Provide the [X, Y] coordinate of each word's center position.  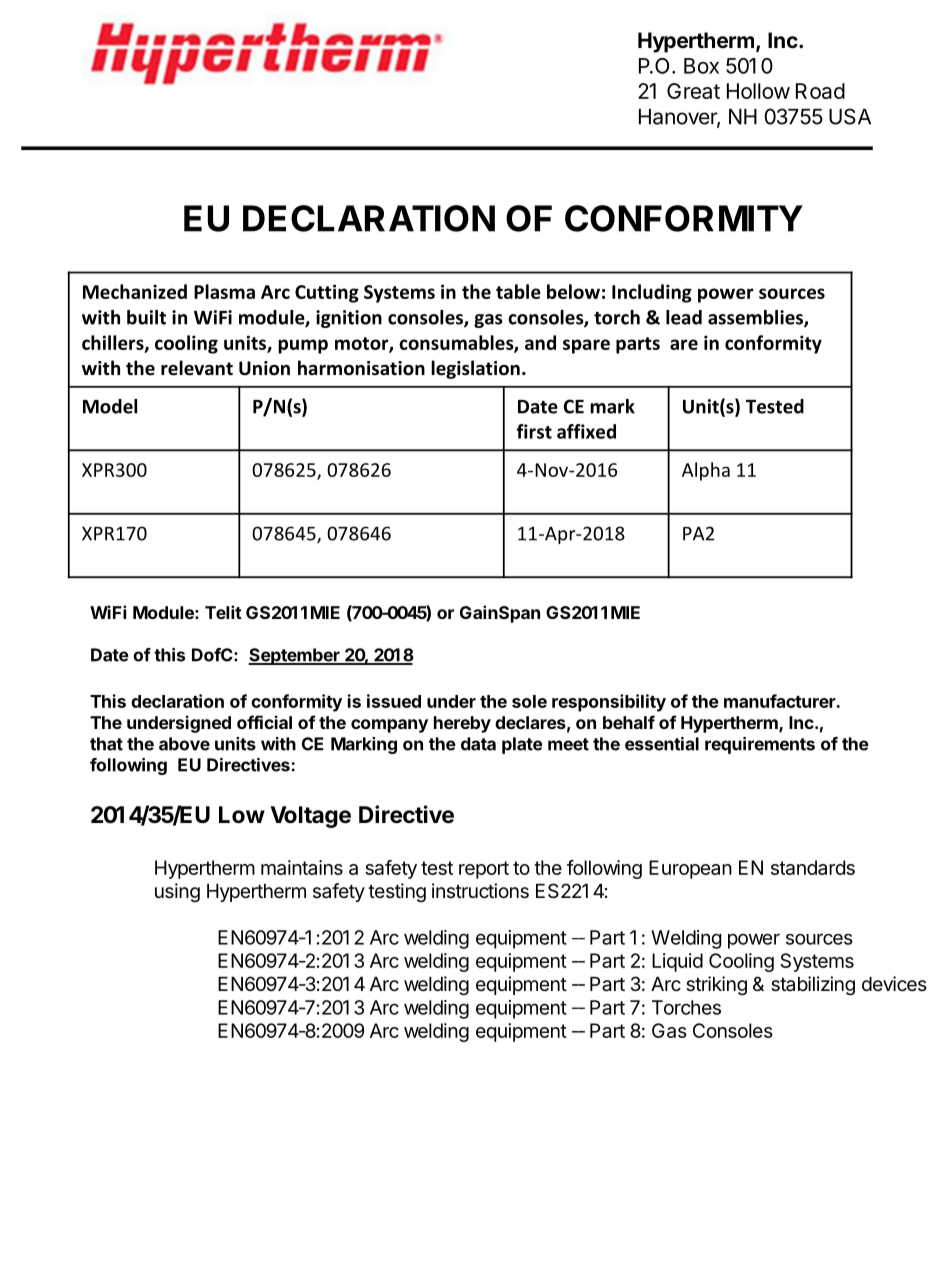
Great [693, 91]
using [177, 892]
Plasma [224, 291]
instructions [480, 891]
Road [820, 91]
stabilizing [813, 985]
